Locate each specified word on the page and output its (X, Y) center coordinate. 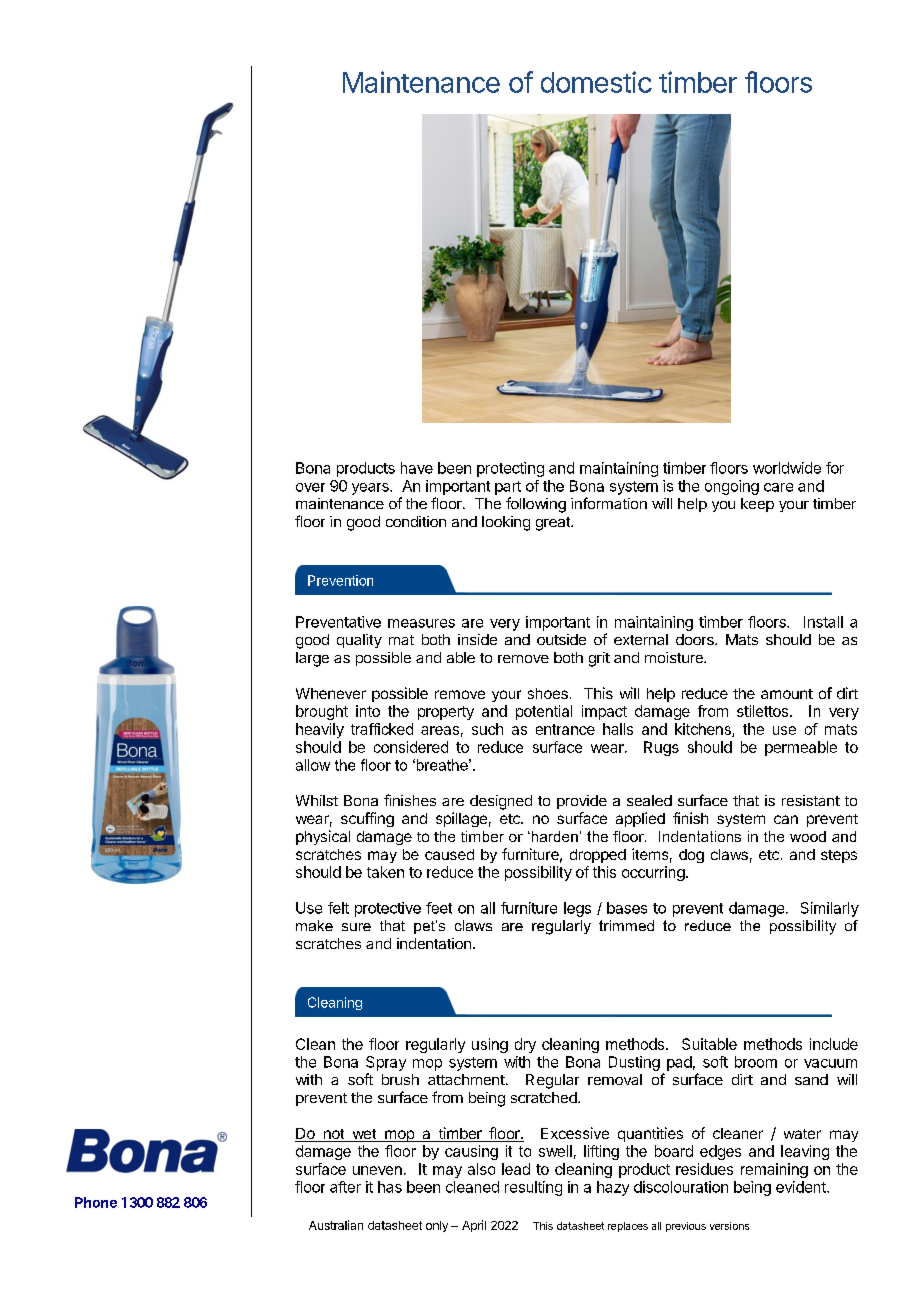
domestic (596, 82)
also (481, 1169)
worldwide (787, 468)
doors (696, 639)
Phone (96, 1202)
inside (477, 639)
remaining (774, 1170)
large (312, 659)
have (417, 468)
